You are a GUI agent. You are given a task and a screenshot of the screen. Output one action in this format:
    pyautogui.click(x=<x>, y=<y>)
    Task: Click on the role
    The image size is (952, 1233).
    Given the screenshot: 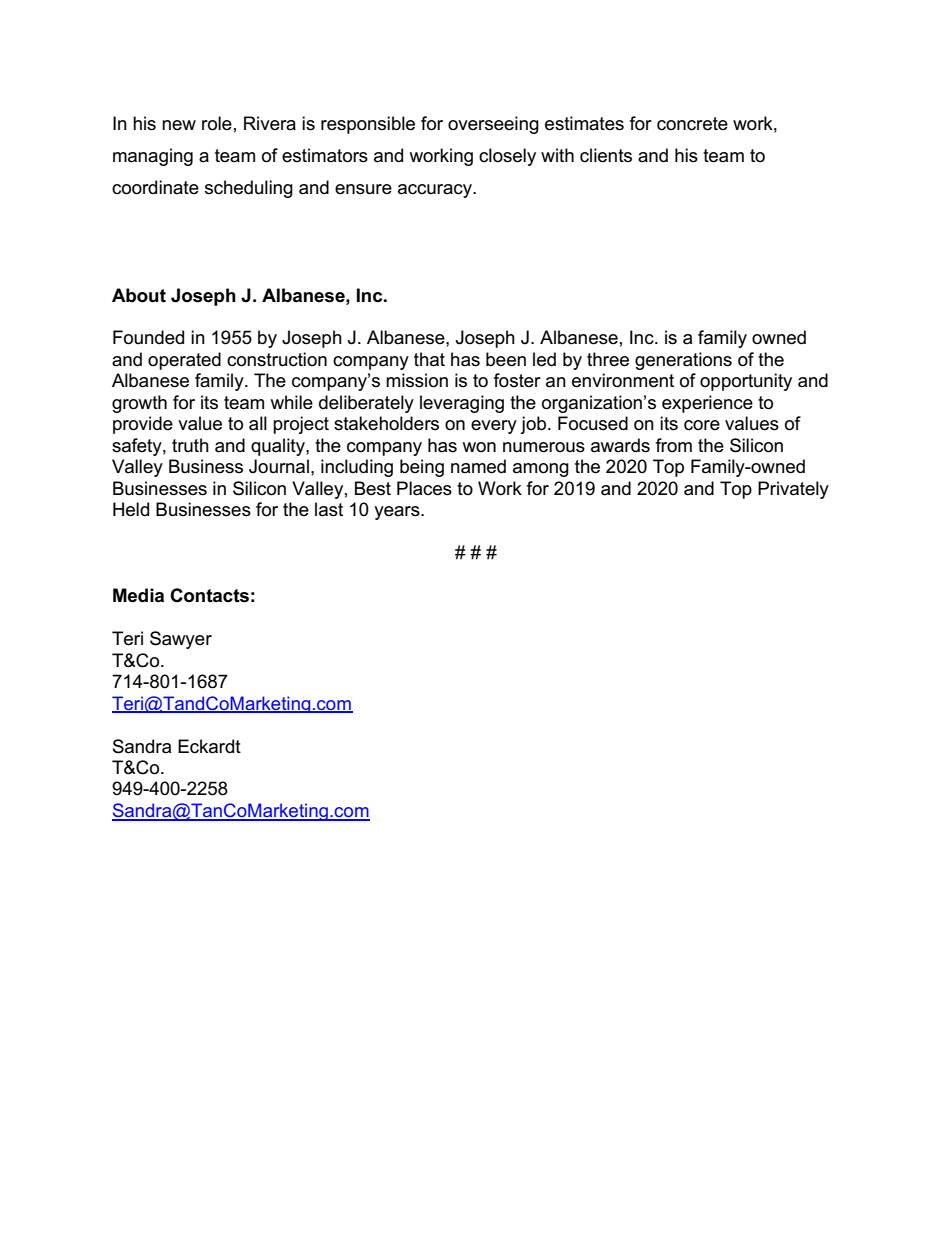 What is the action you would take?
    pyautogui.click(x=217, y=123)
